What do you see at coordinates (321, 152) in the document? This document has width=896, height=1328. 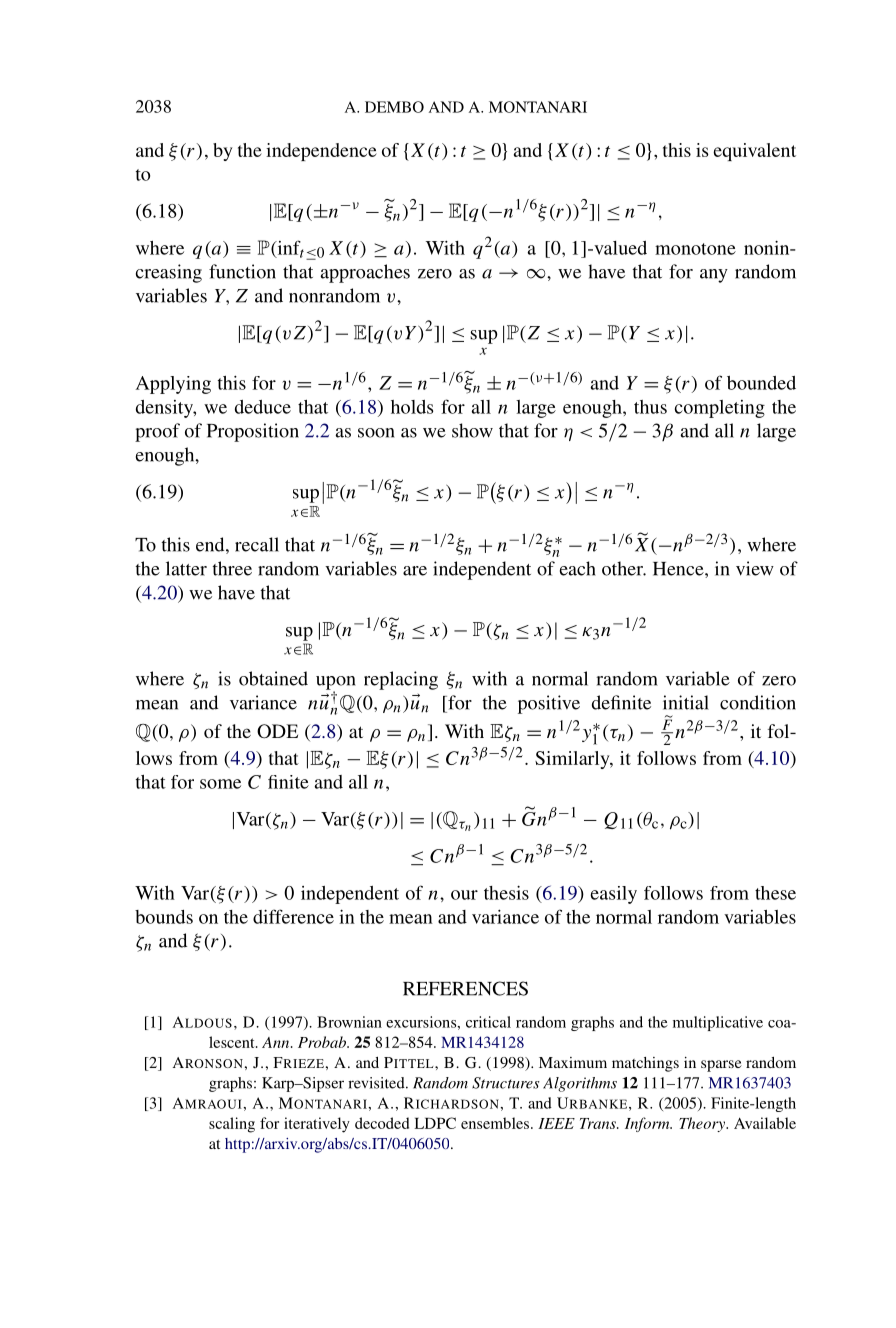 I see `independence` at bounding box center [321, 152].
